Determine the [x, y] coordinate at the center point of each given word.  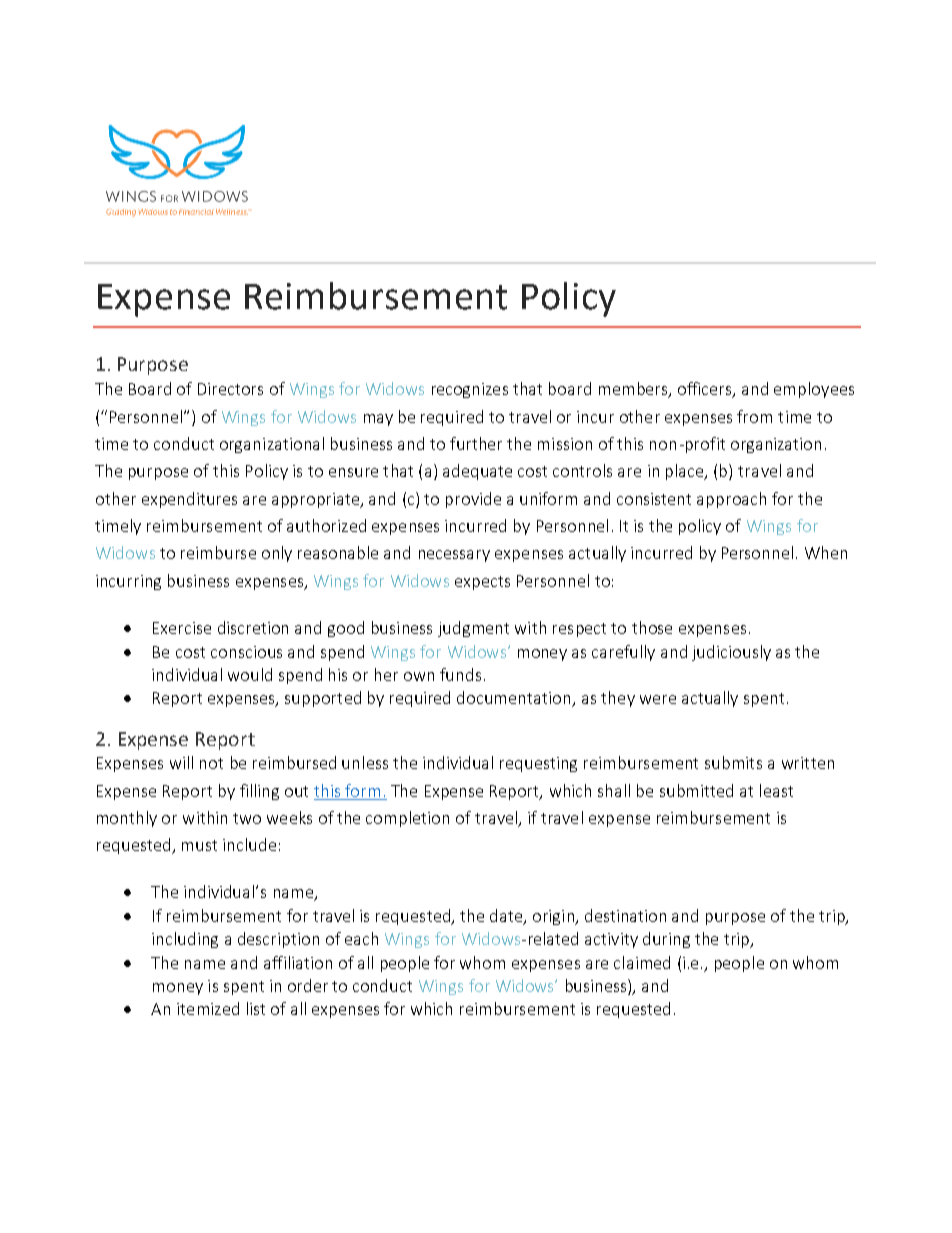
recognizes [470, 390]
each [361, 938]
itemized [208, 1008]
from [754, 416]
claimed [642, 962]
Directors [230, 389]
